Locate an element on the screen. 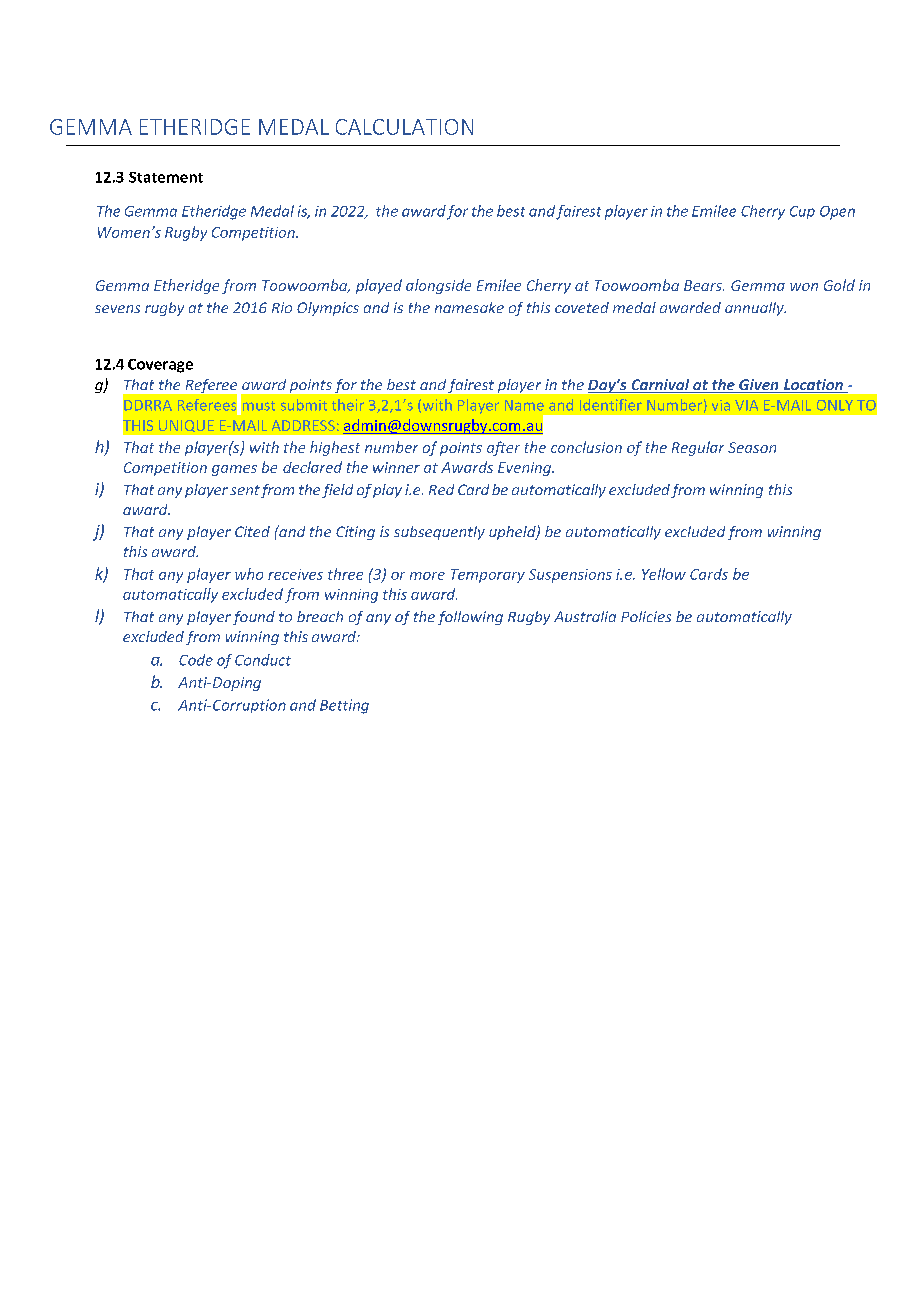 The height and width of the screenshot is (1307, 924). after is located at coordinates (503, 448).
